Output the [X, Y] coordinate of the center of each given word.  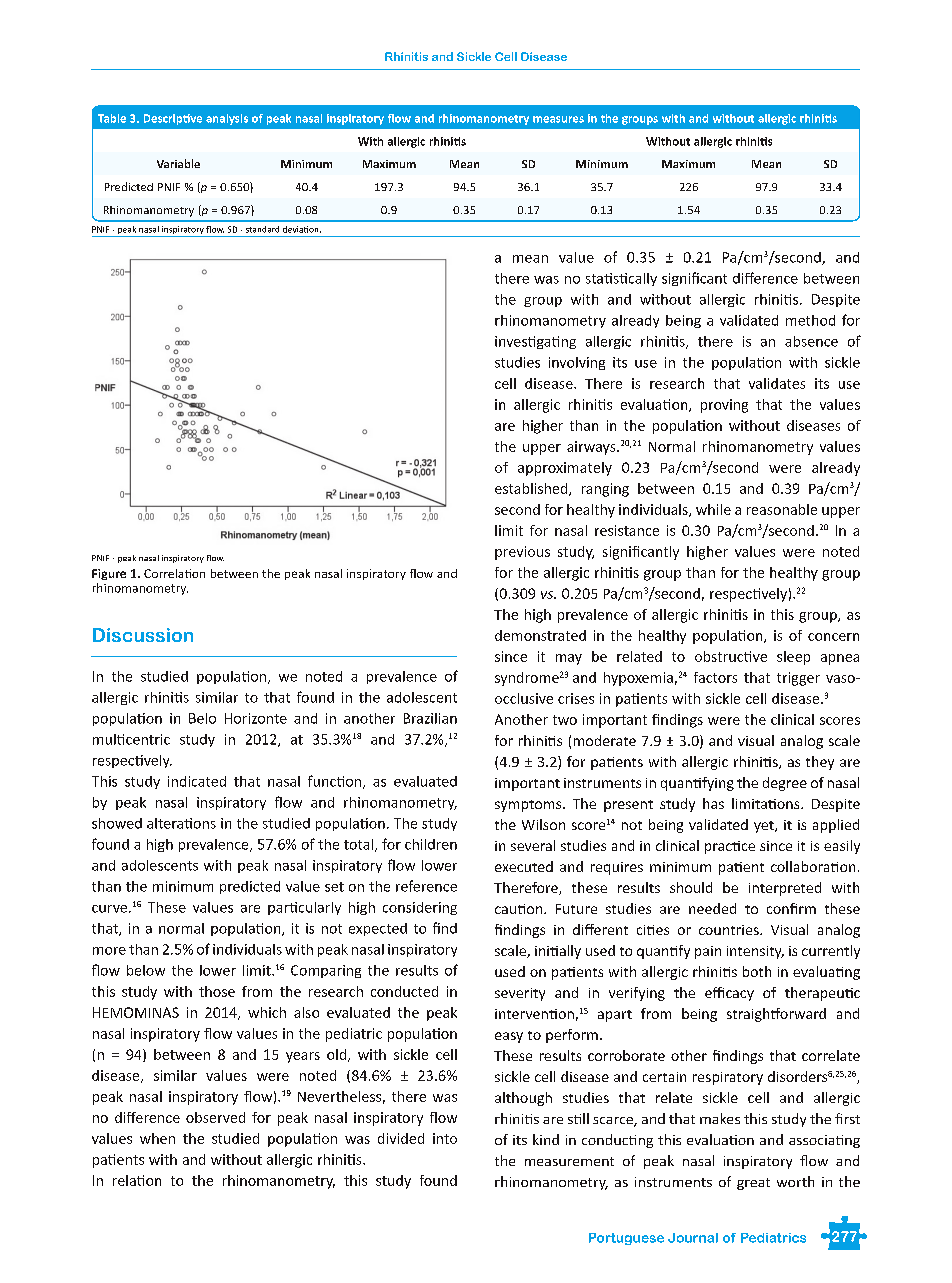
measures [558, 119]
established [532, 489]
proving [724, 406]
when [157, 1138]
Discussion [143, 635]
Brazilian [430, 718]
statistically [621, 279]
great [753, 1184]
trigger [798, 679]
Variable [178, 163]
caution [518, 909]
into [445, 1138]
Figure [109, 574]
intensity [755, 952]
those [217, 991]
